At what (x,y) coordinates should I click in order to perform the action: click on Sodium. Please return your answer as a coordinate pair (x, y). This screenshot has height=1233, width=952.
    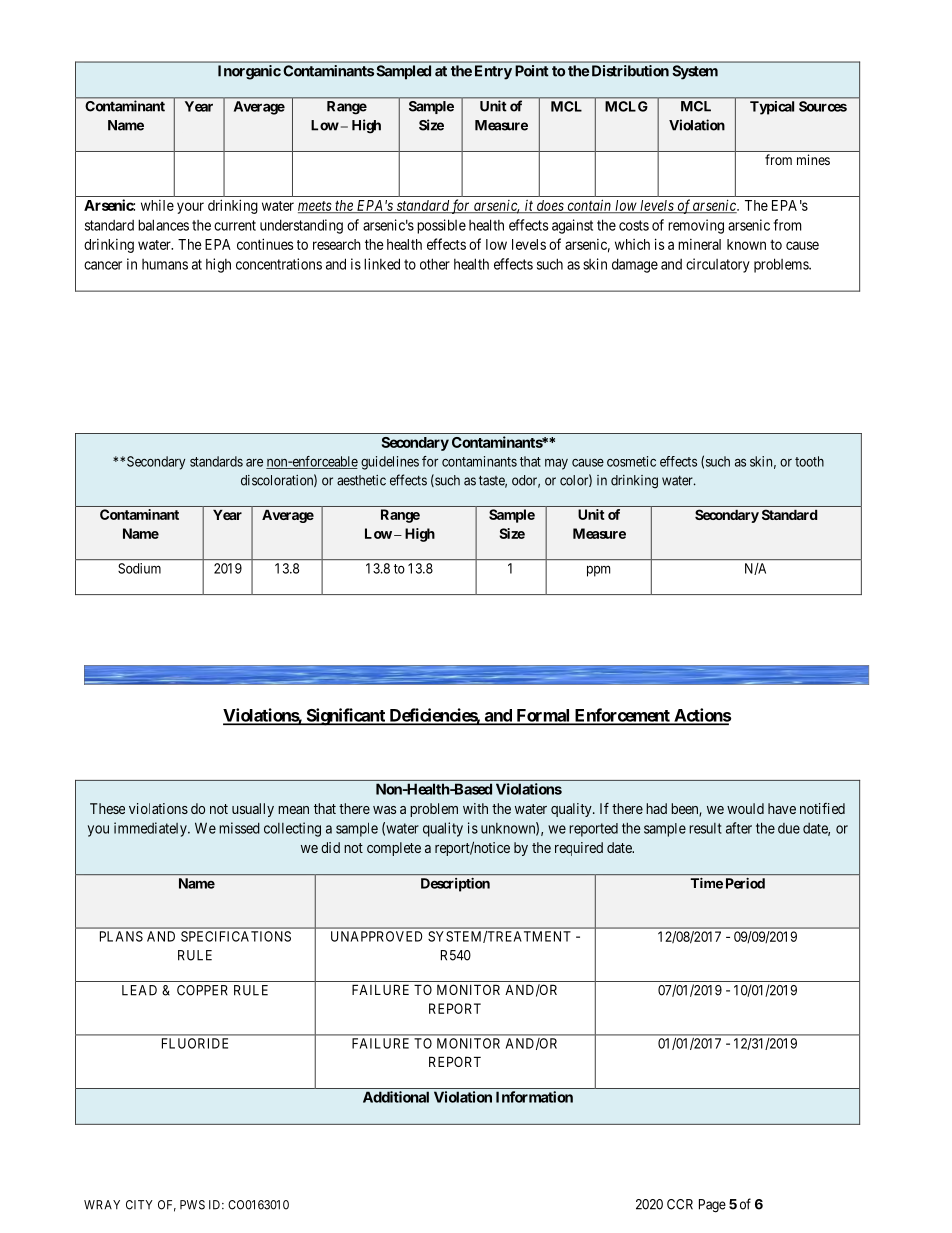
    Looking at the image, I should click on (139, 568).
